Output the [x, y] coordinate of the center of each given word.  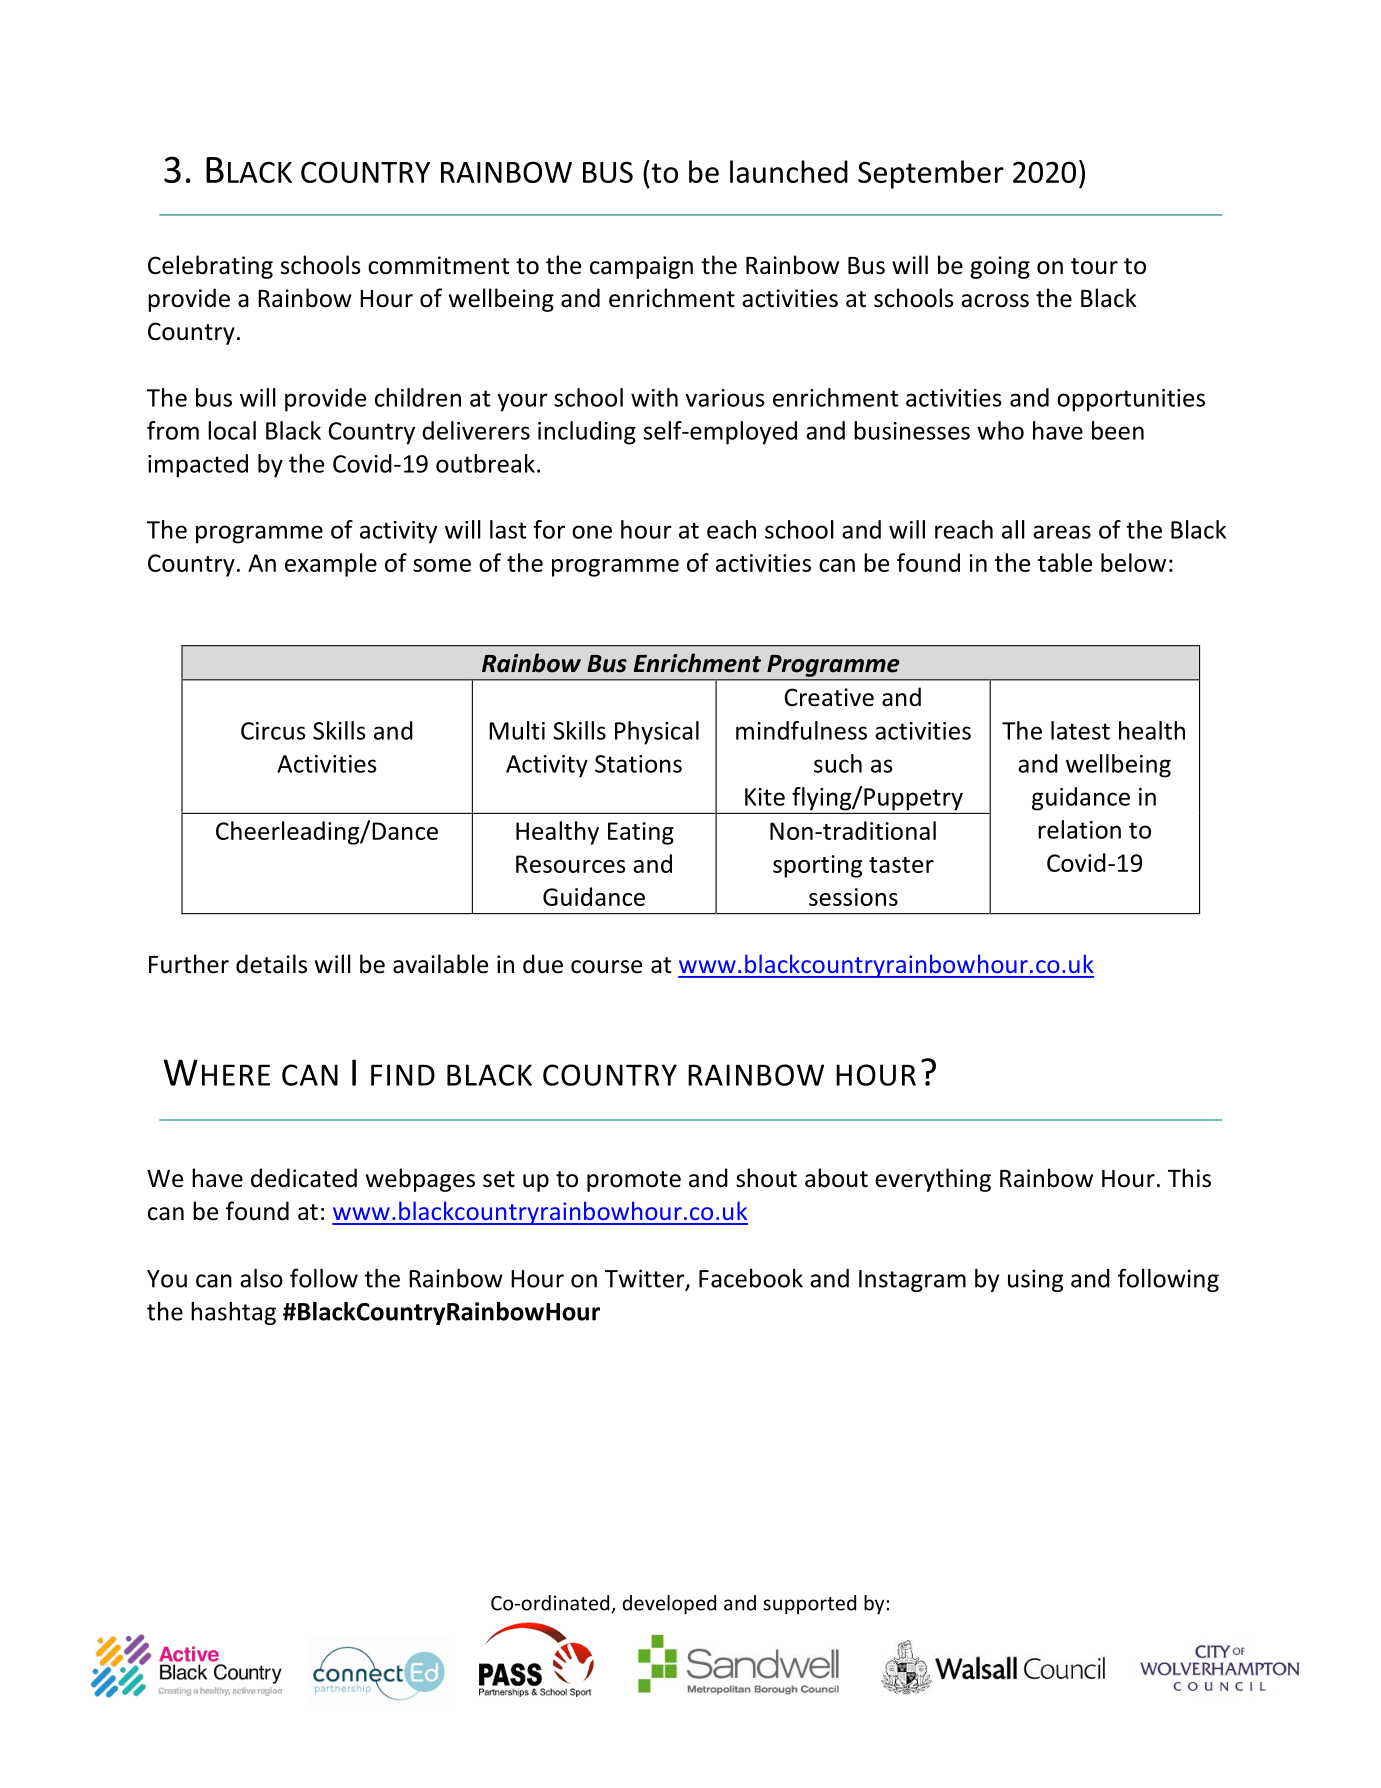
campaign [641, 267]
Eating [641, 833]
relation [1079, 829]
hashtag [233, 1313]
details [271, 964]
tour [1094, 266]
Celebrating [210, 267]
